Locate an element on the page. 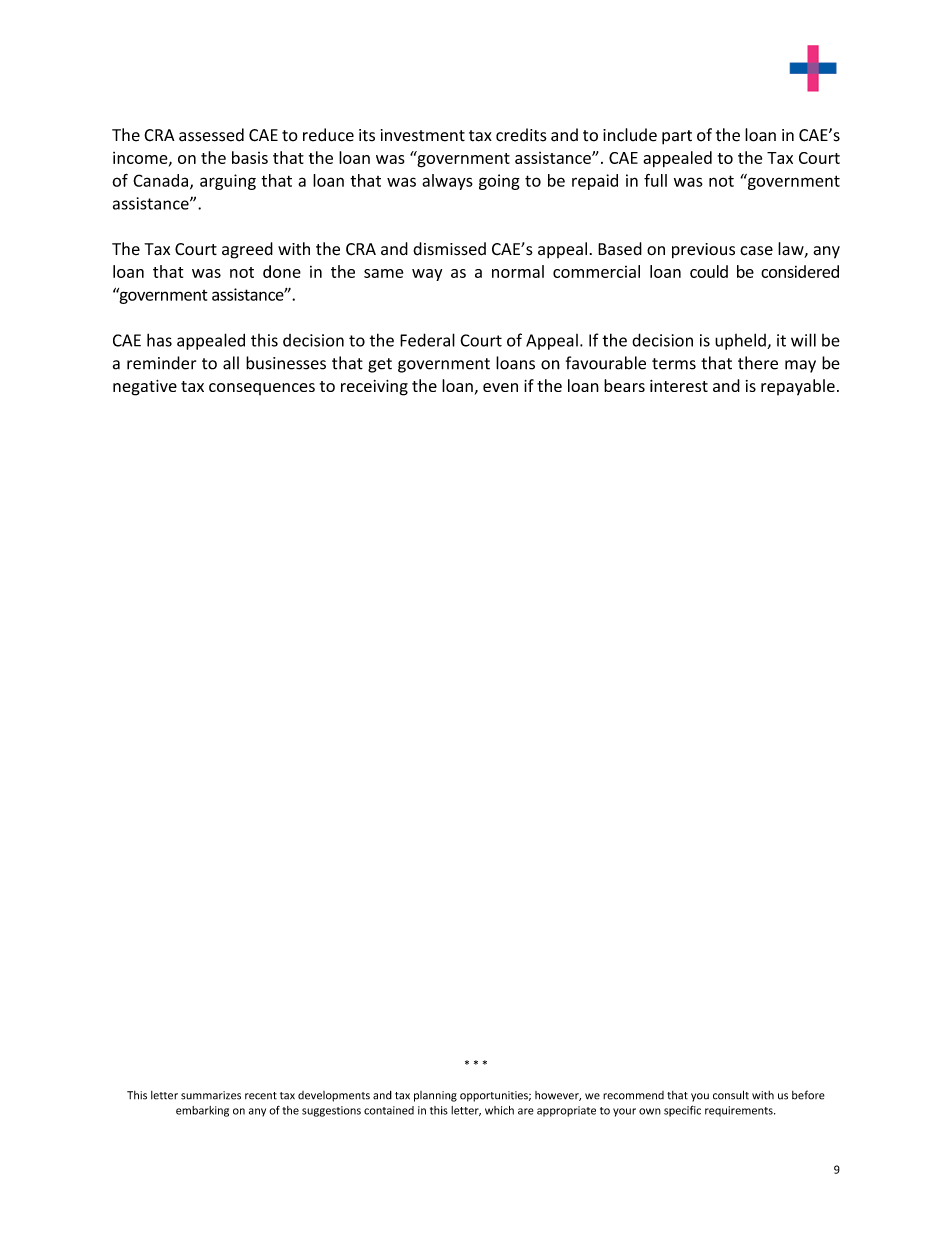 Image resolution: width=952 pixels, height=1233 pixels. consequences is located at coordinates (262, 389).
